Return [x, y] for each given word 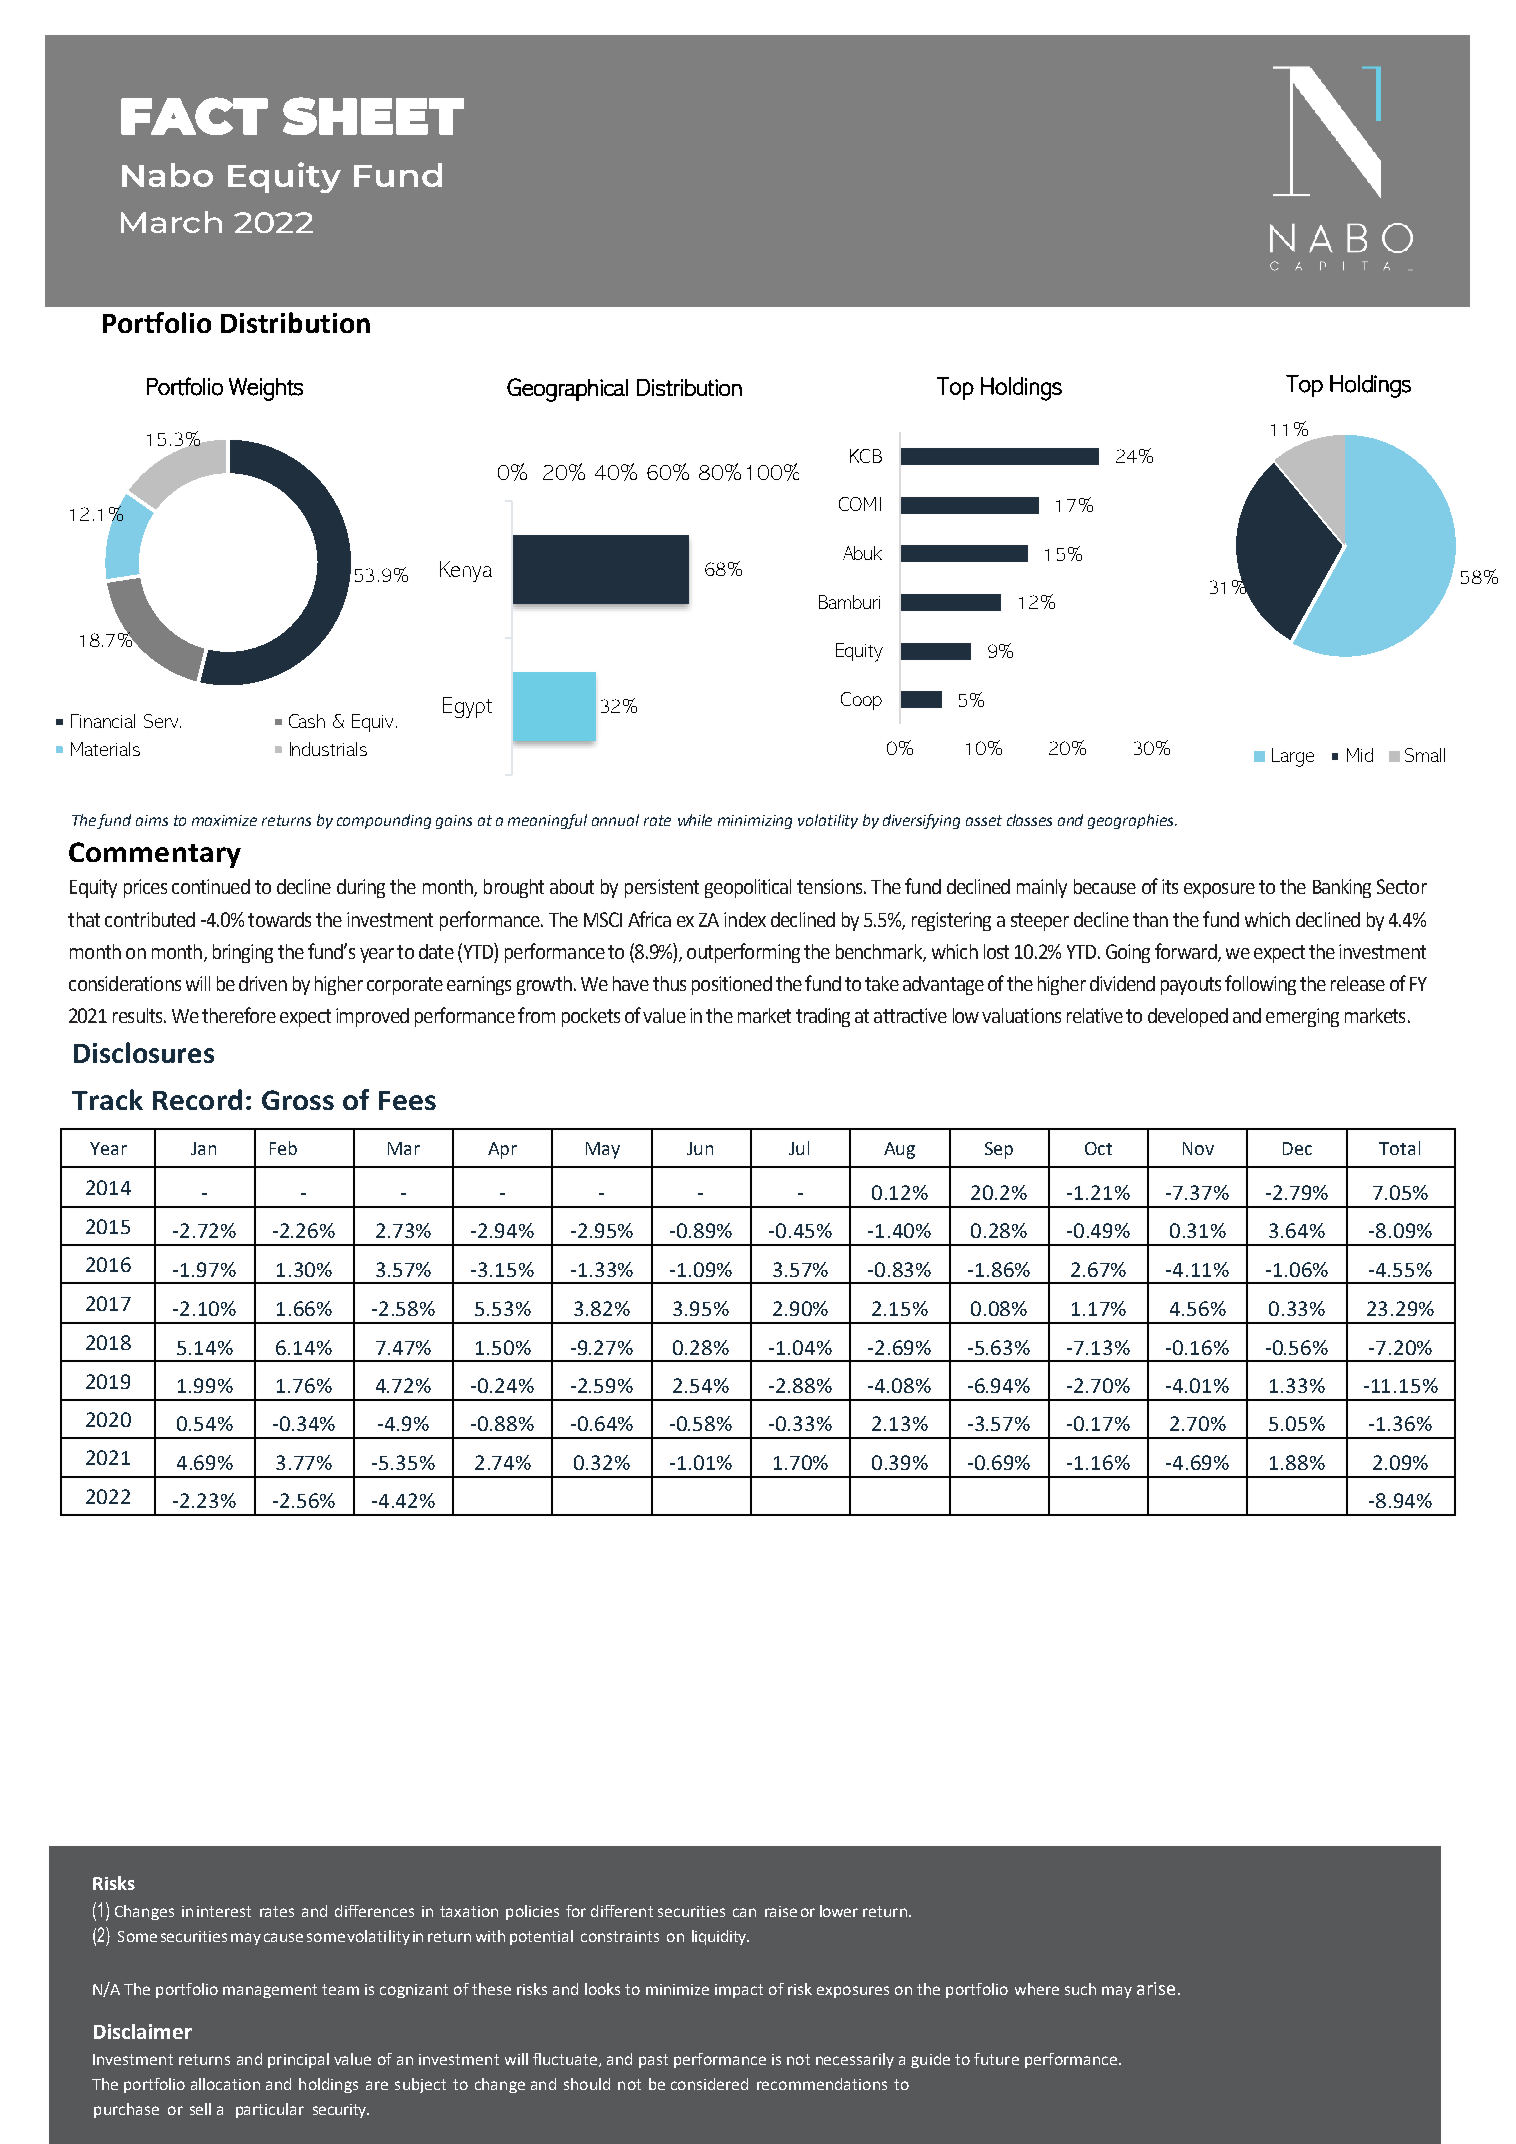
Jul [799, 1148]
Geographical [567, 390]
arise [1156, 1988]
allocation [225, 2084]
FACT [194, 116]
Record [197, 1099]
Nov [1198, 1148]
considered [709, 2084]
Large [1293, 757]
